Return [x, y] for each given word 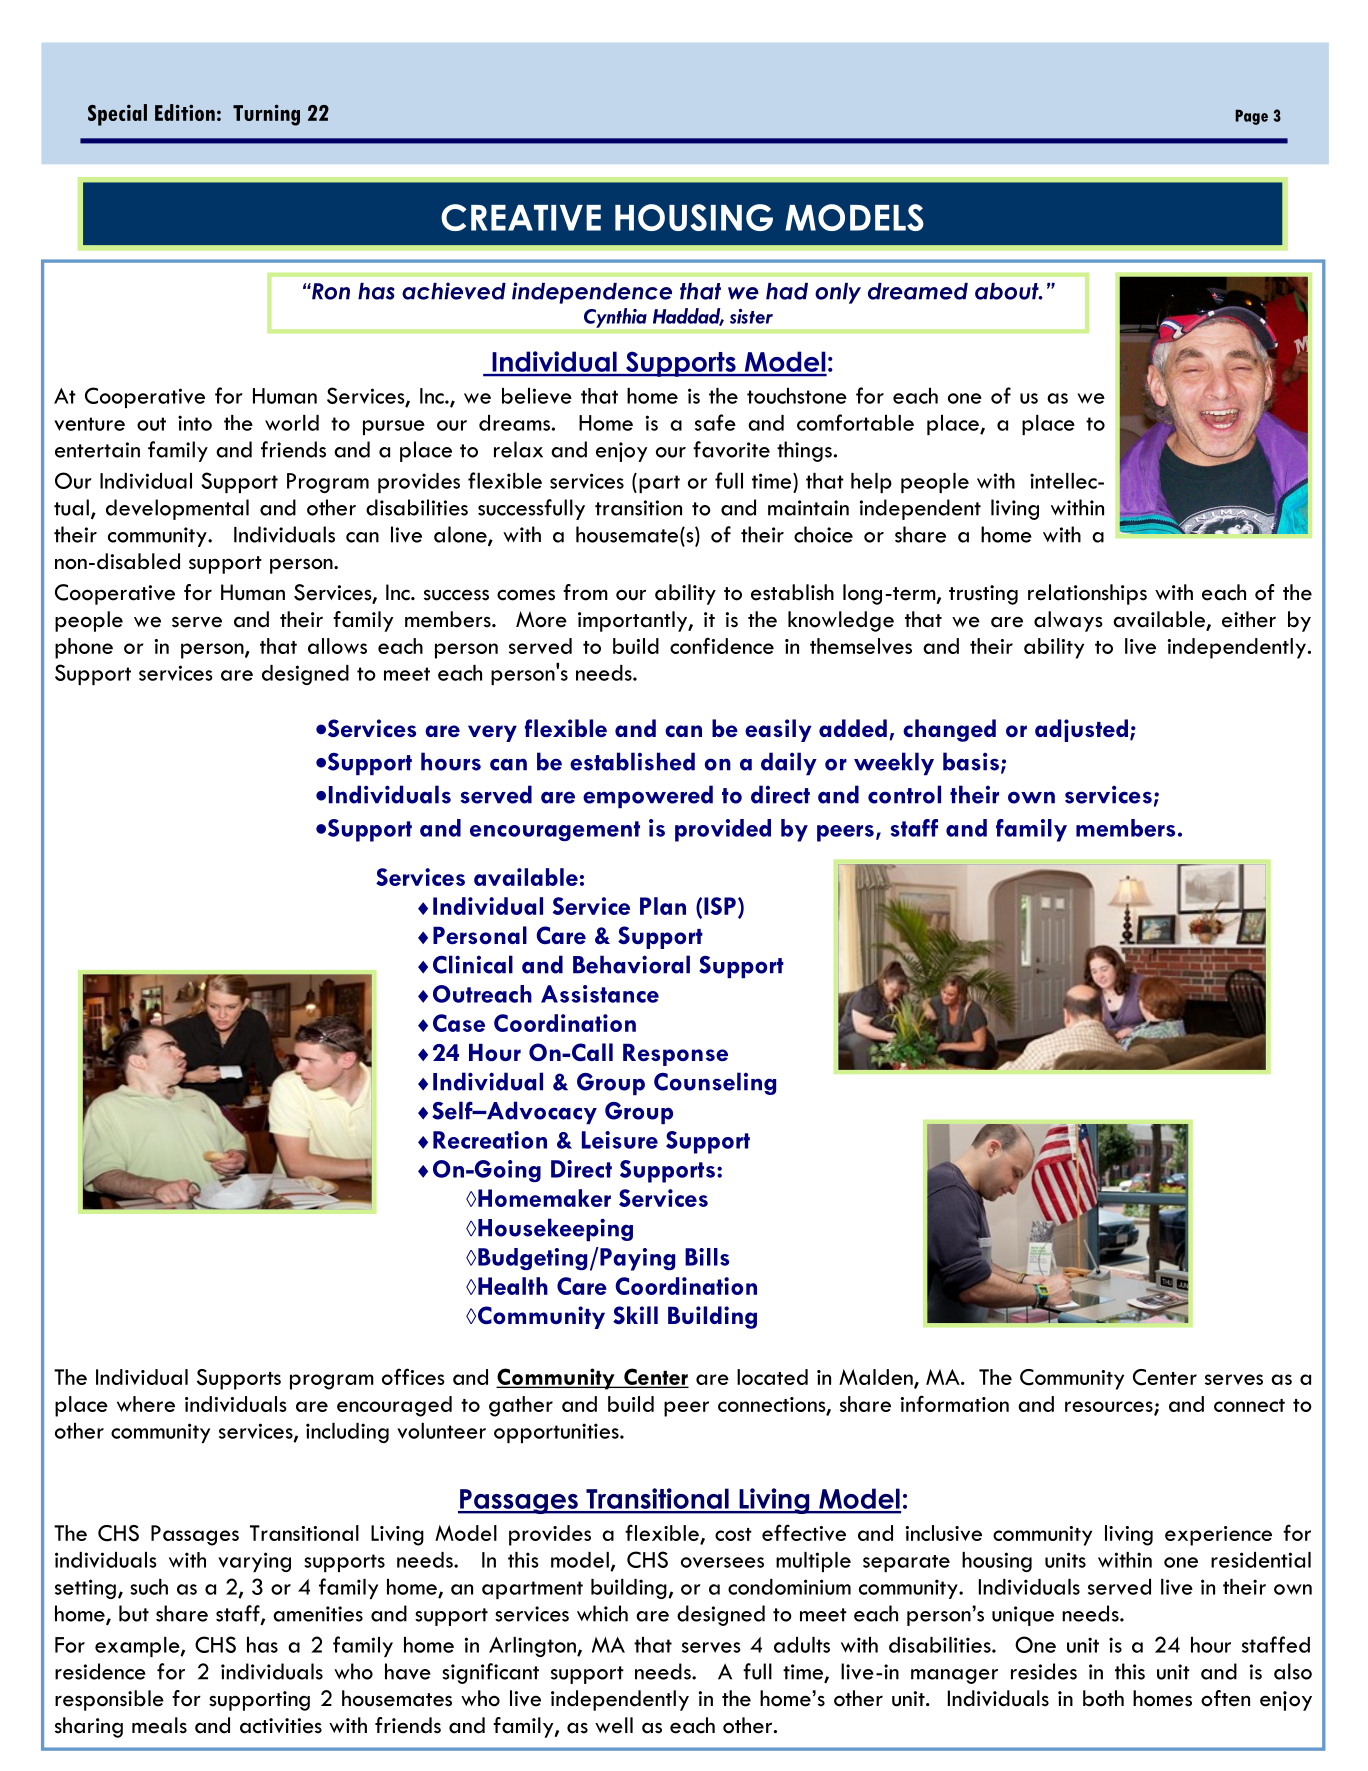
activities [281, 1726]
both [1103, 1698]
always [1068, 621]
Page [1251, 117]
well [614, 1725]
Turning [266, 115]
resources [1110, 1407]
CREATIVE [521, 217]
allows [337, 646]
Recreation [490, 1140]
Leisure [620, 1140]
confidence [722, 645]
